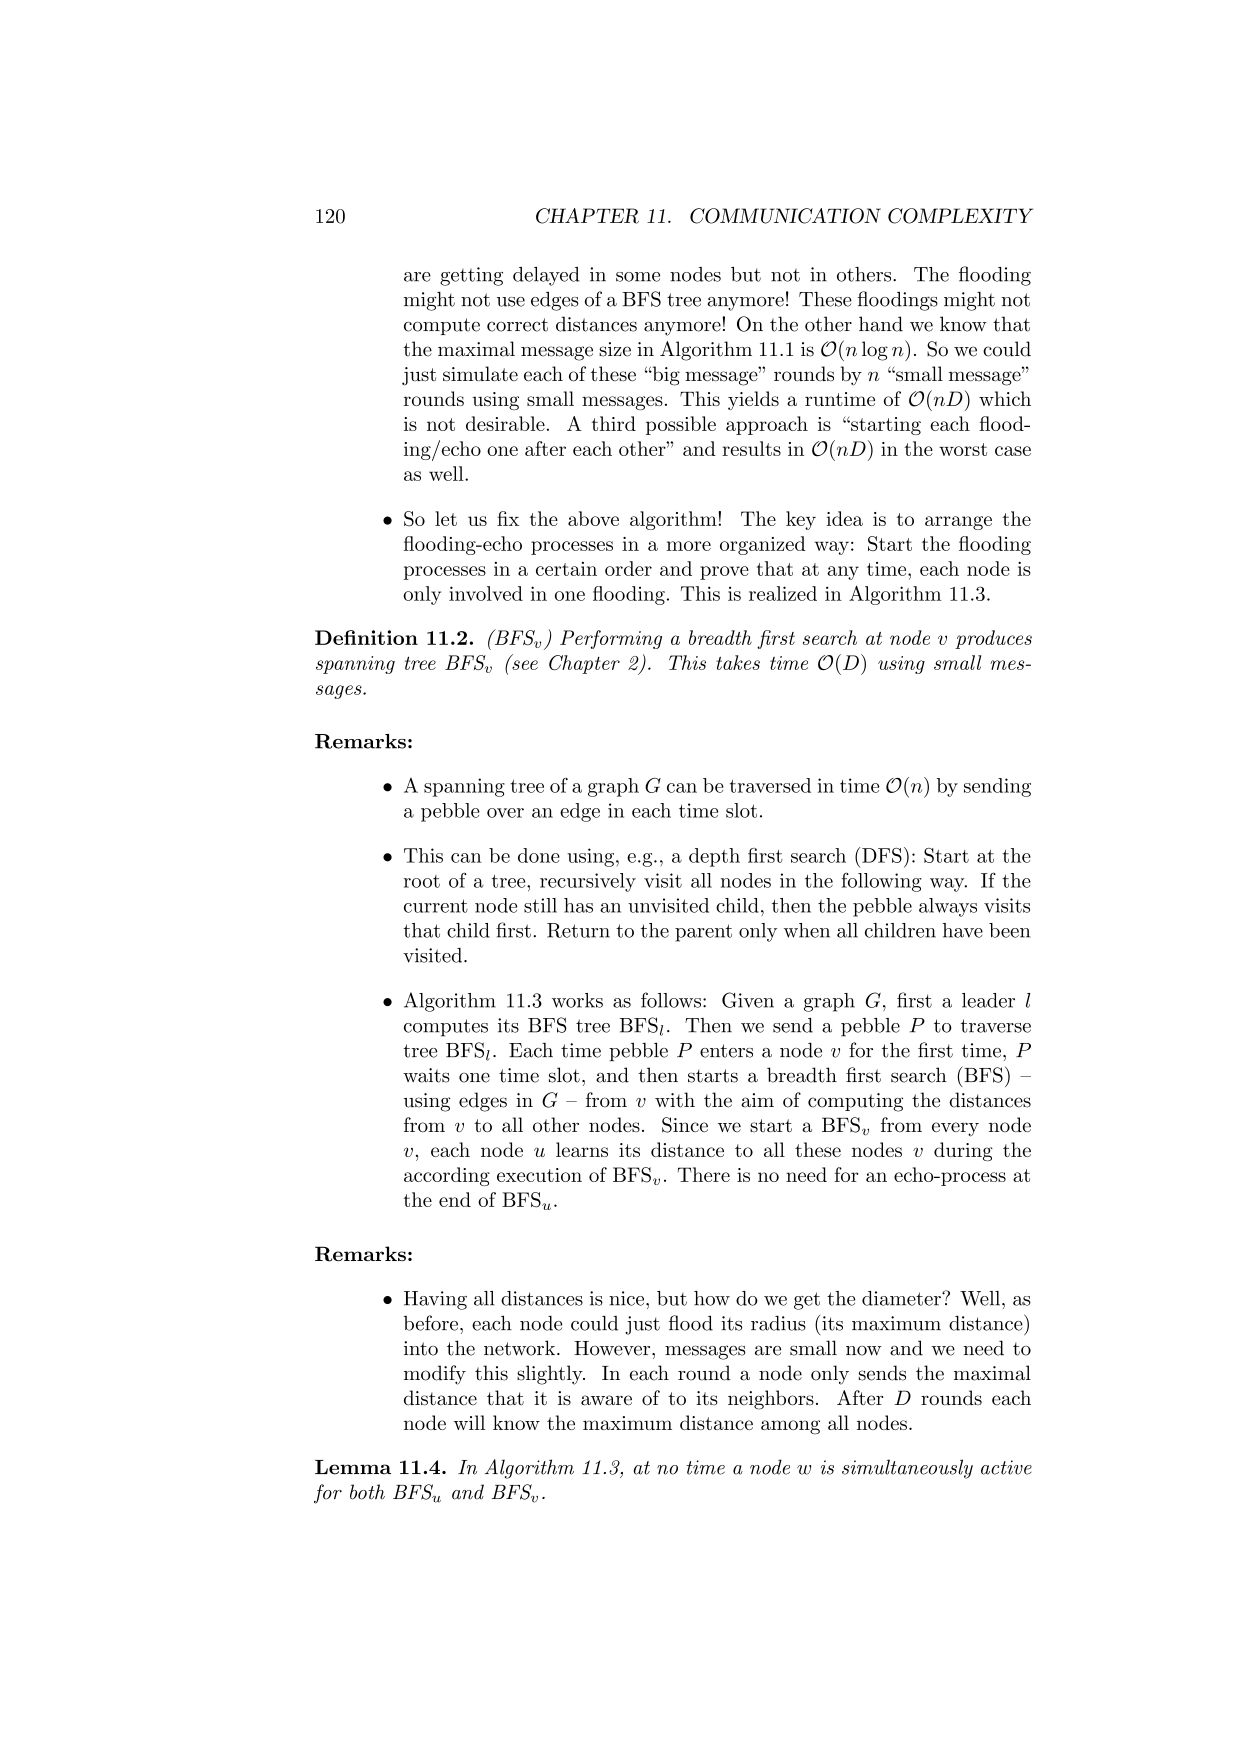  Describe the element at coordinates (685, 1125) in the page. I see `Since` at that location.
